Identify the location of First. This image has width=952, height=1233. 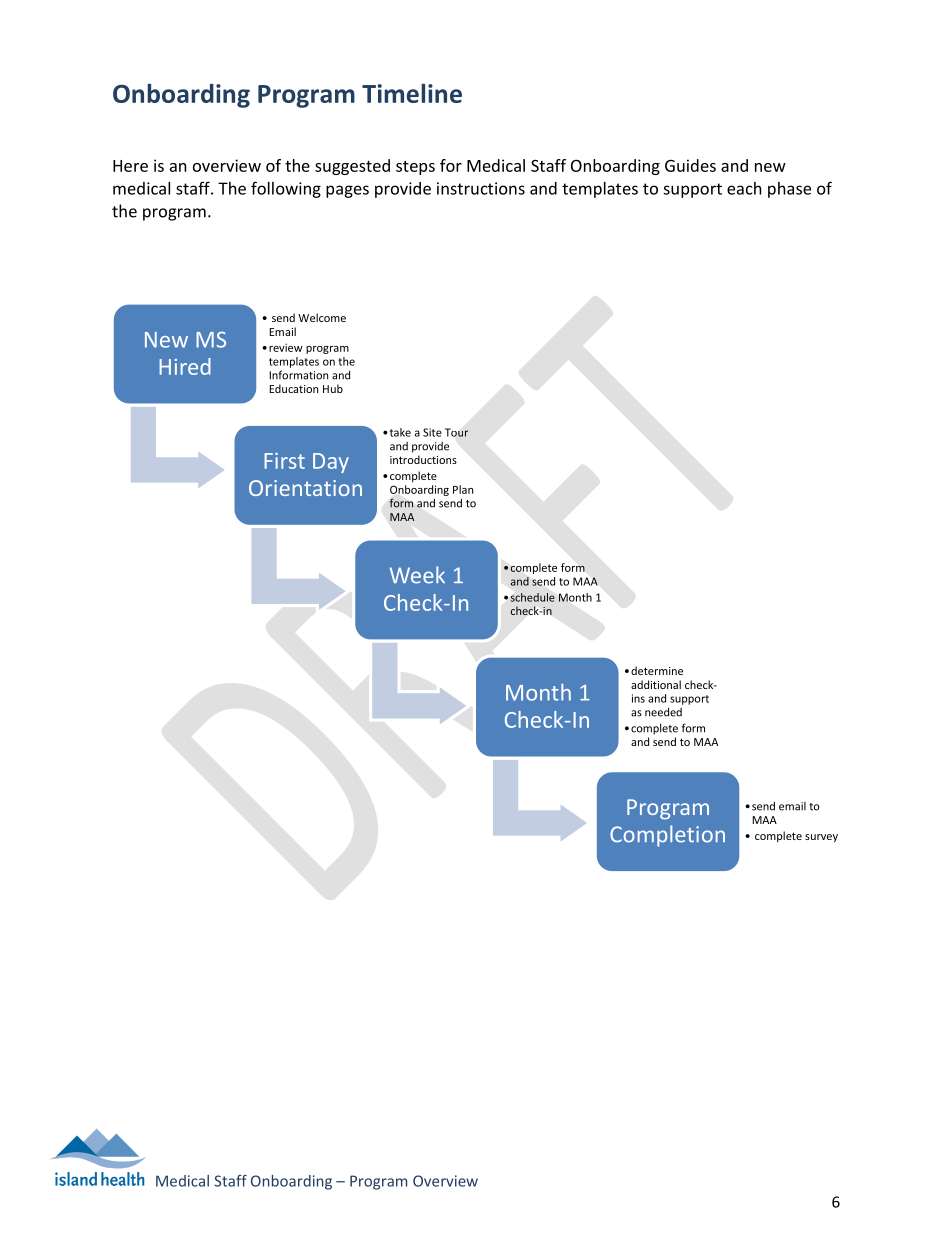
(284, 461).
